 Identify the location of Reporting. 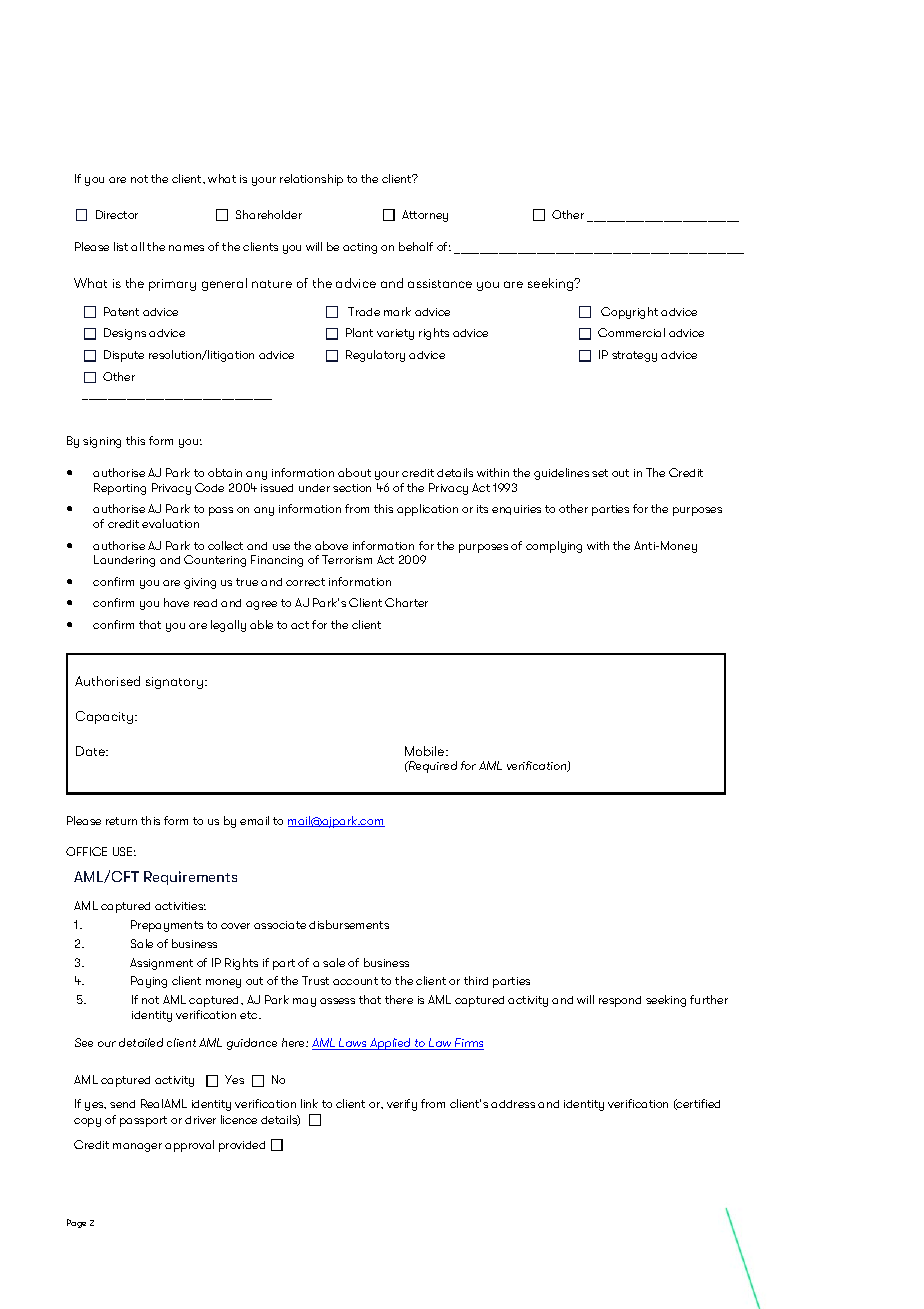
(120, 489).
